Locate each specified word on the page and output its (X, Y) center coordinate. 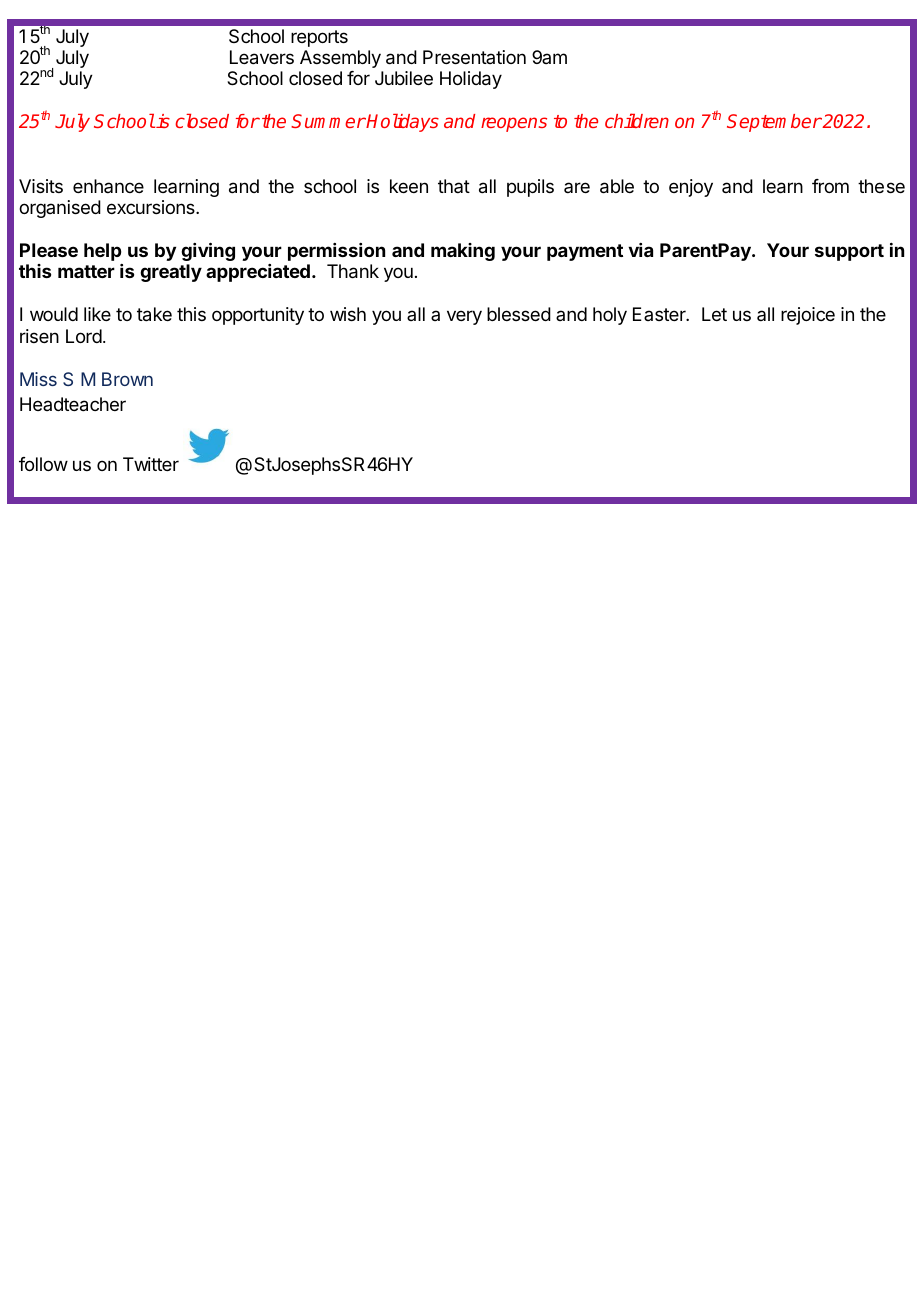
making (463, 252)
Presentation (474, 57)
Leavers (262, 57)
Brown (127, 379)
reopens (514, 124)
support (849, 252)
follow (43, 464)
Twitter (151, 464)
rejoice (808, 316)
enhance (108, 186)
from (830, 186)
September (774, 123)
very (464, 317)
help (102, 252)
